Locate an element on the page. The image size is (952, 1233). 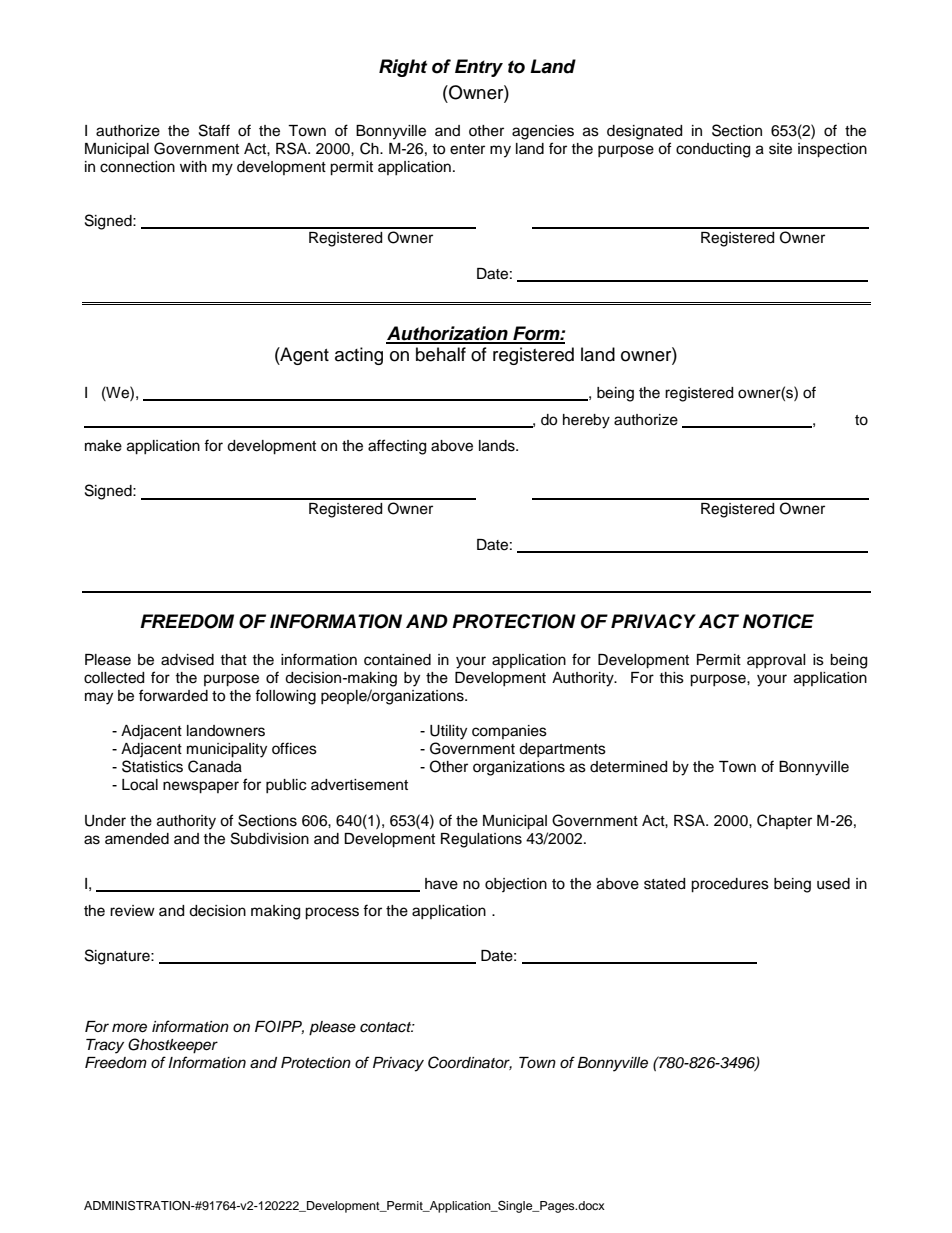
more is located at coordinates (129, 1028).
